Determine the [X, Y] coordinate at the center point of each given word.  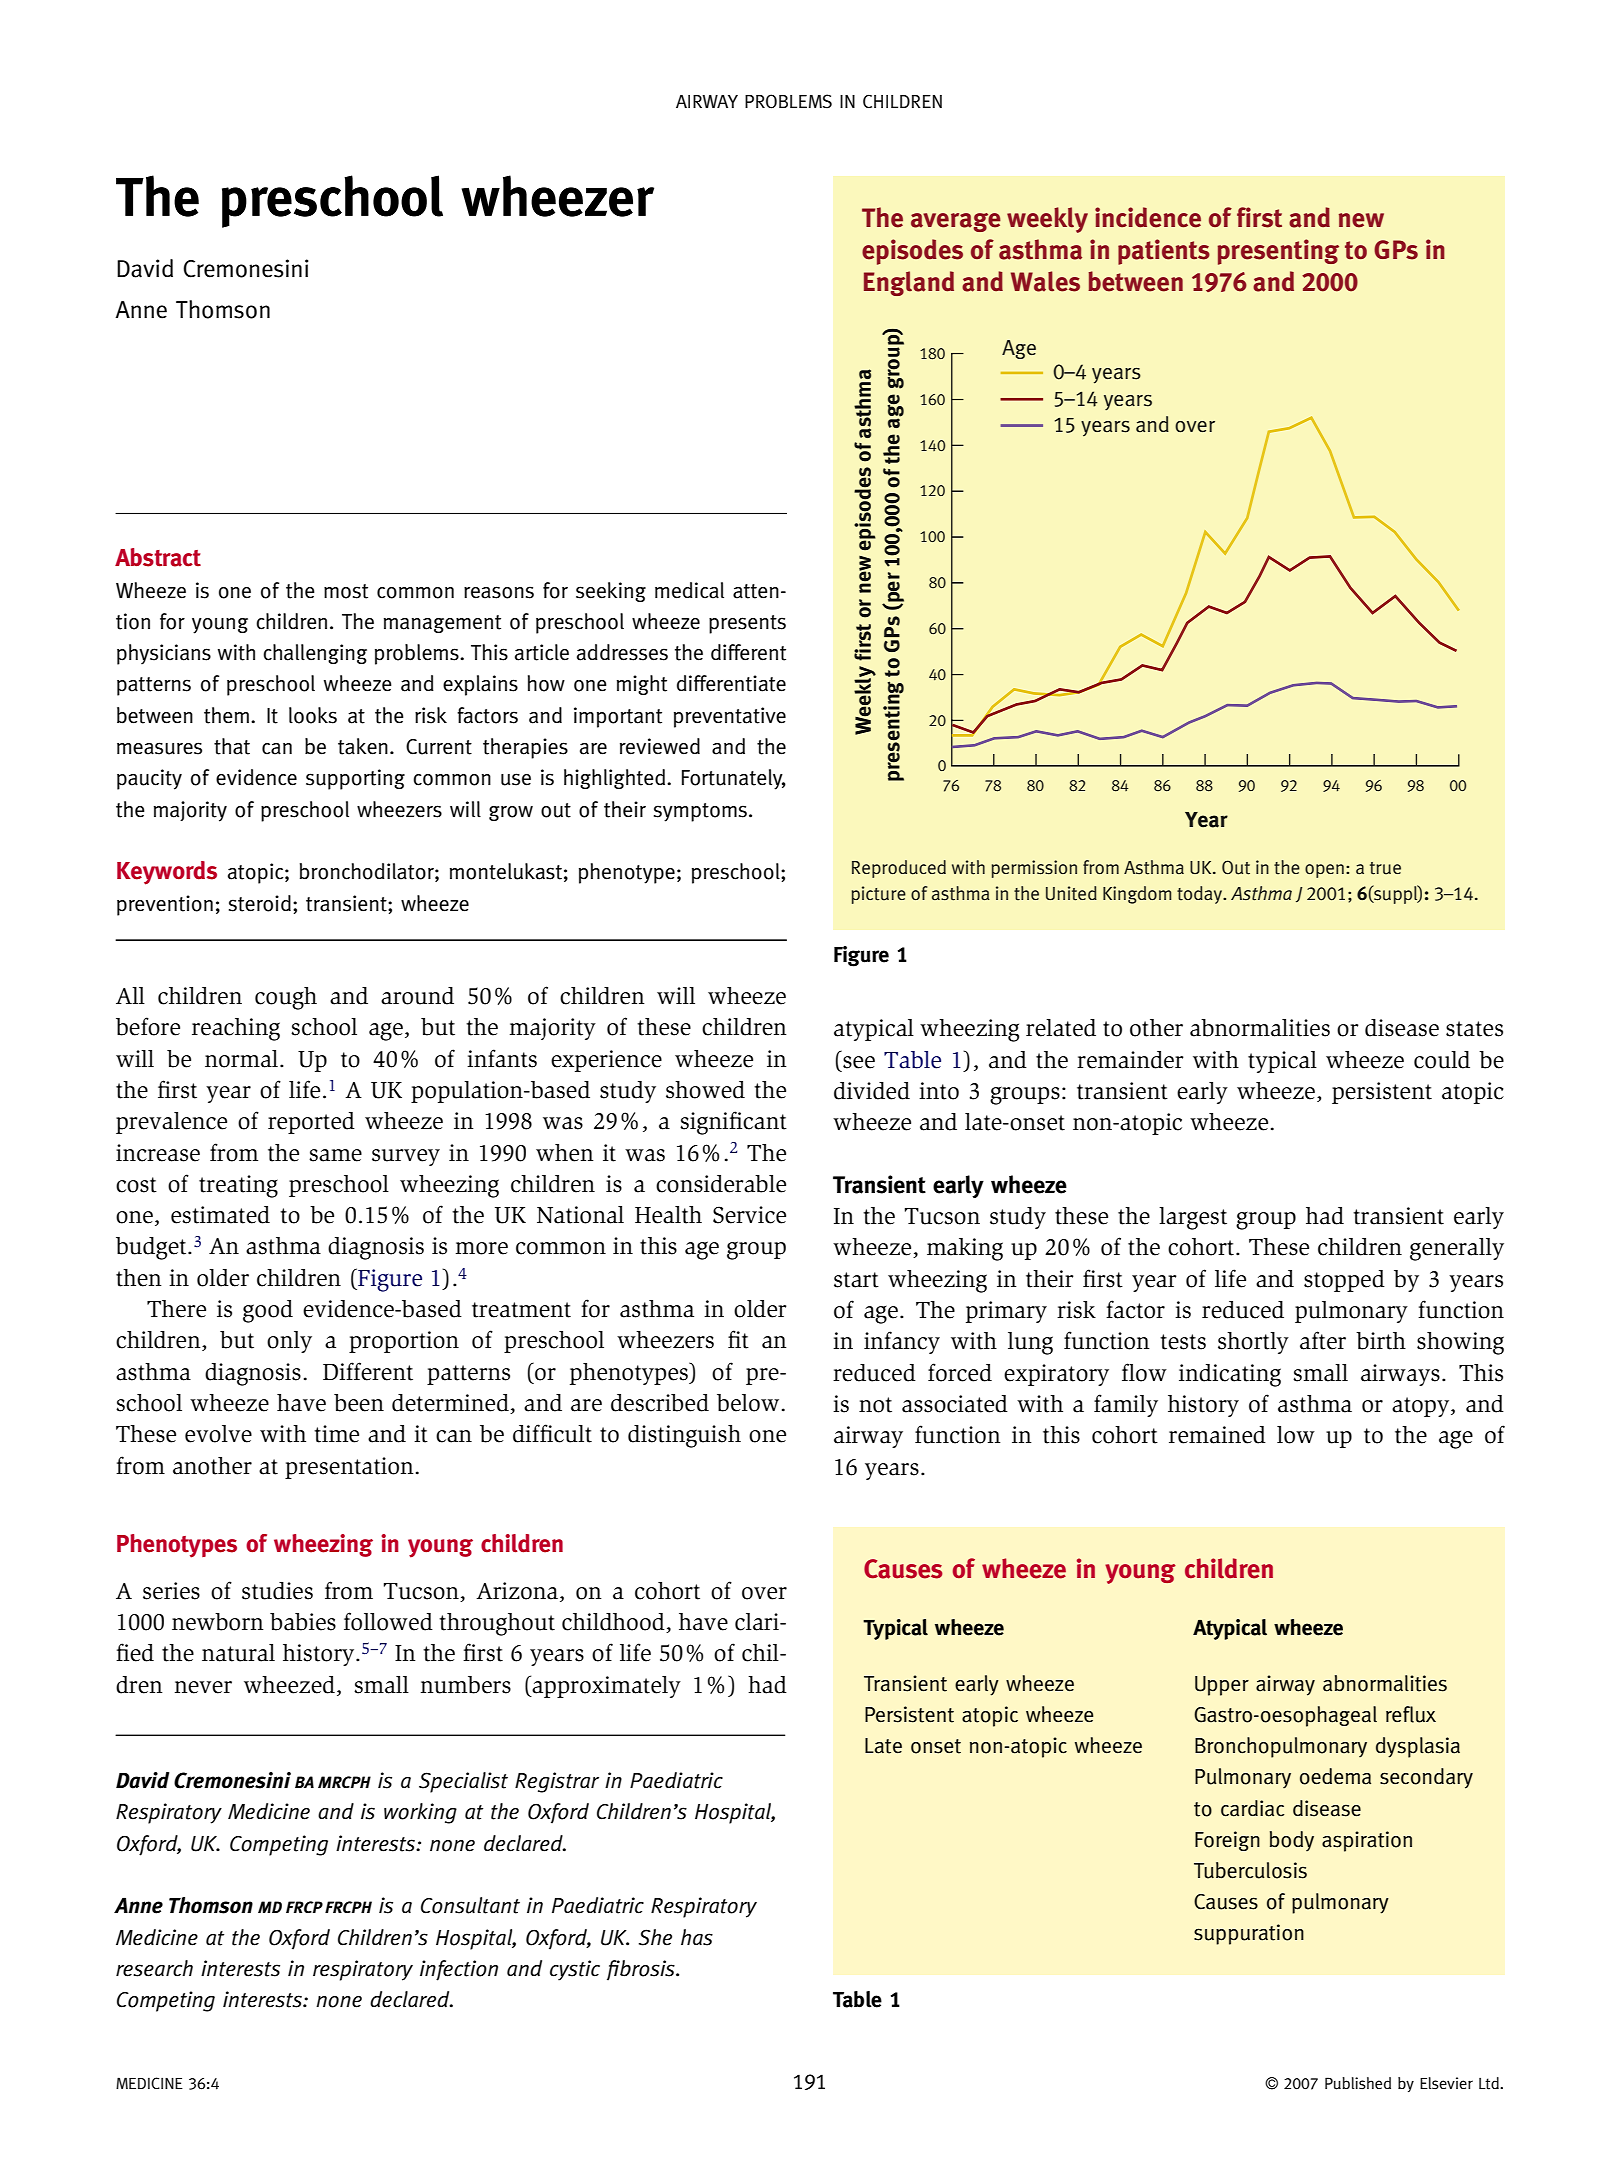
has [697, 1937]
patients [1164, 252]
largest [1193, 1218]
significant [733, 1123]
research [154, 1968]
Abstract [158, 557]
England [909, 283]
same [335, 1155]
